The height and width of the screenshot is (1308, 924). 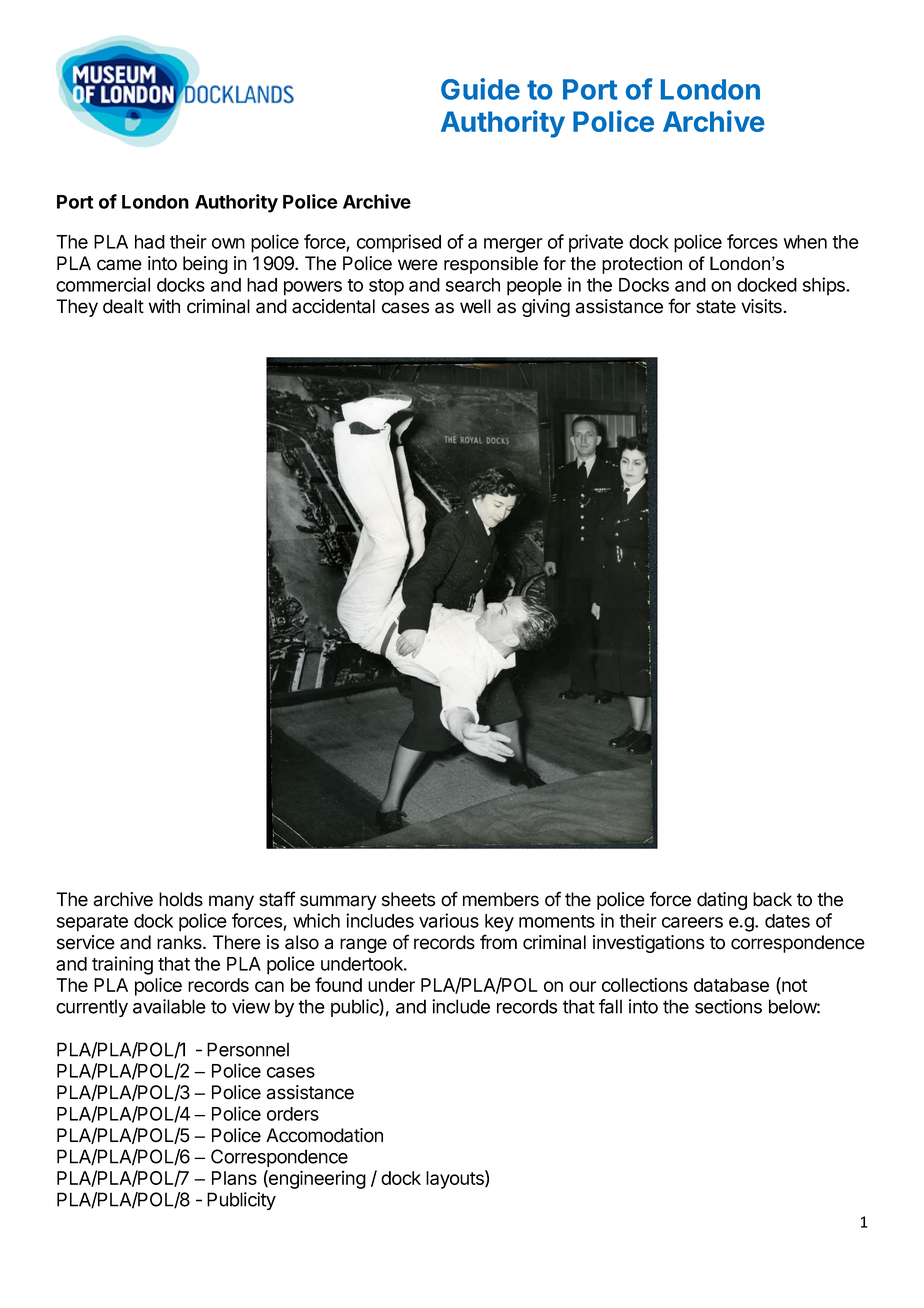 I want to click on Guide, so click(x=480, y=89).
